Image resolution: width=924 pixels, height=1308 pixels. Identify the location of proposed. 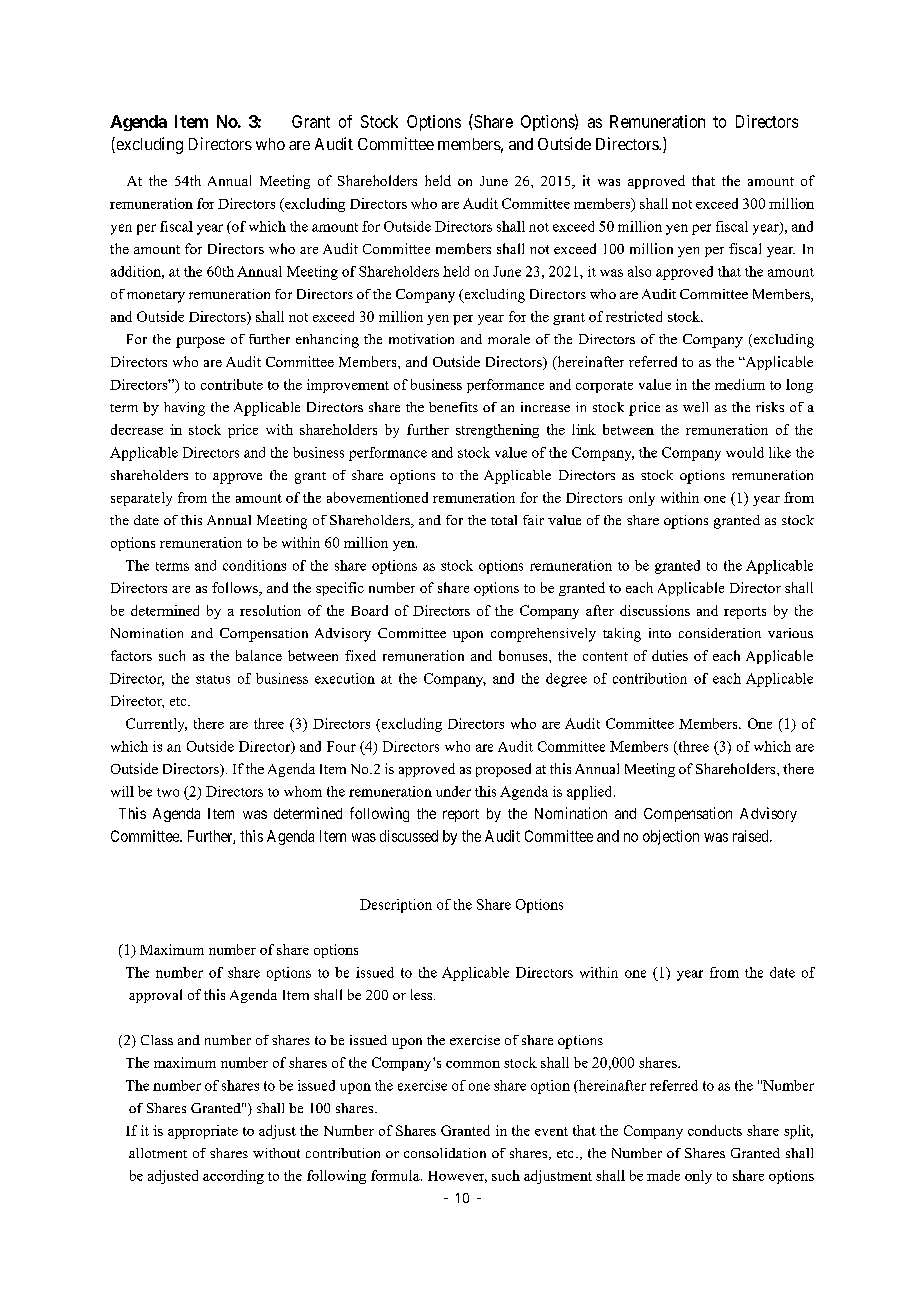
(503, 770).
